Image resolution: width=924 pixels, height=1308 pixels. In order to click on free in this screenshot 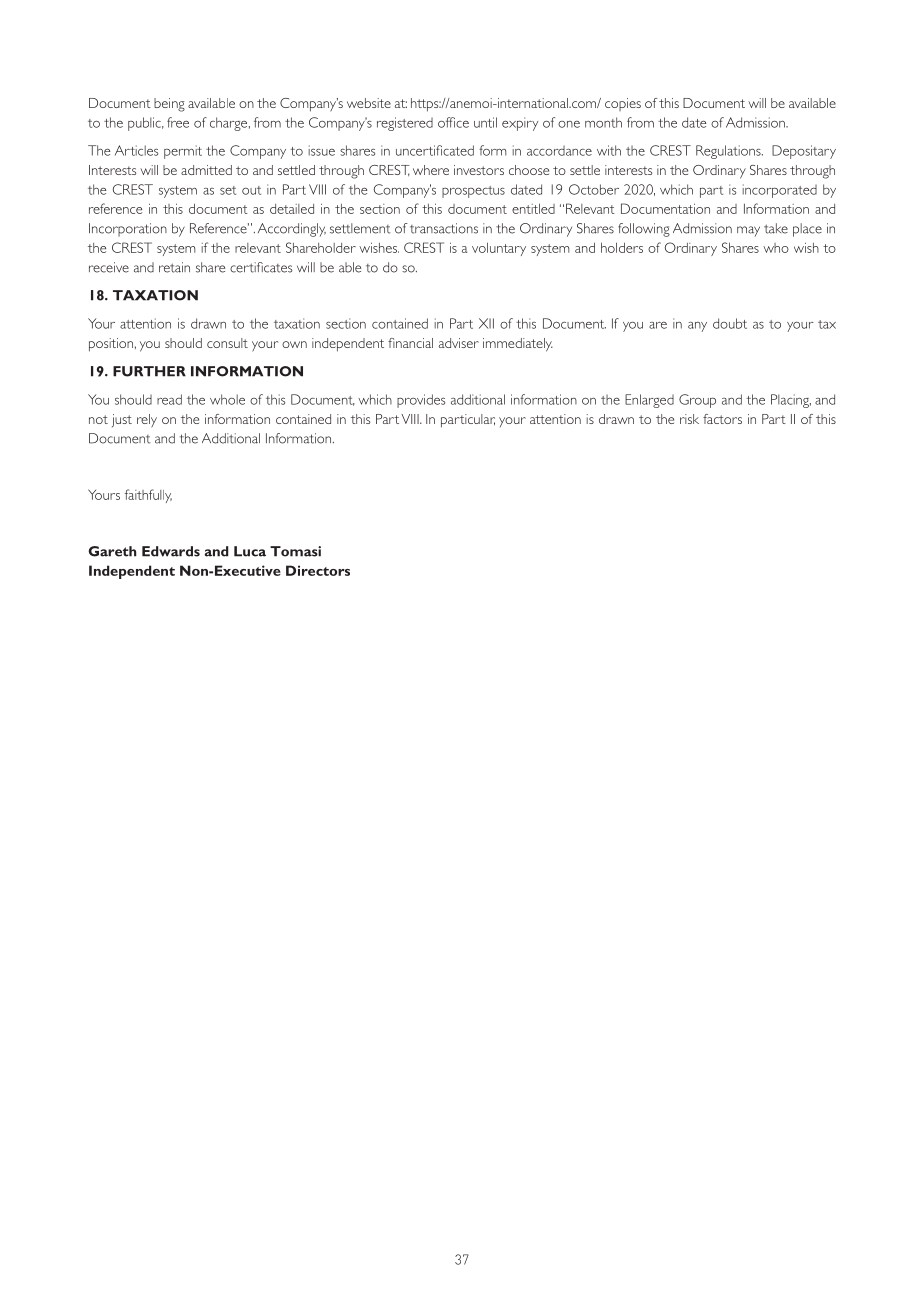, I will do `click(178, 122)`.
